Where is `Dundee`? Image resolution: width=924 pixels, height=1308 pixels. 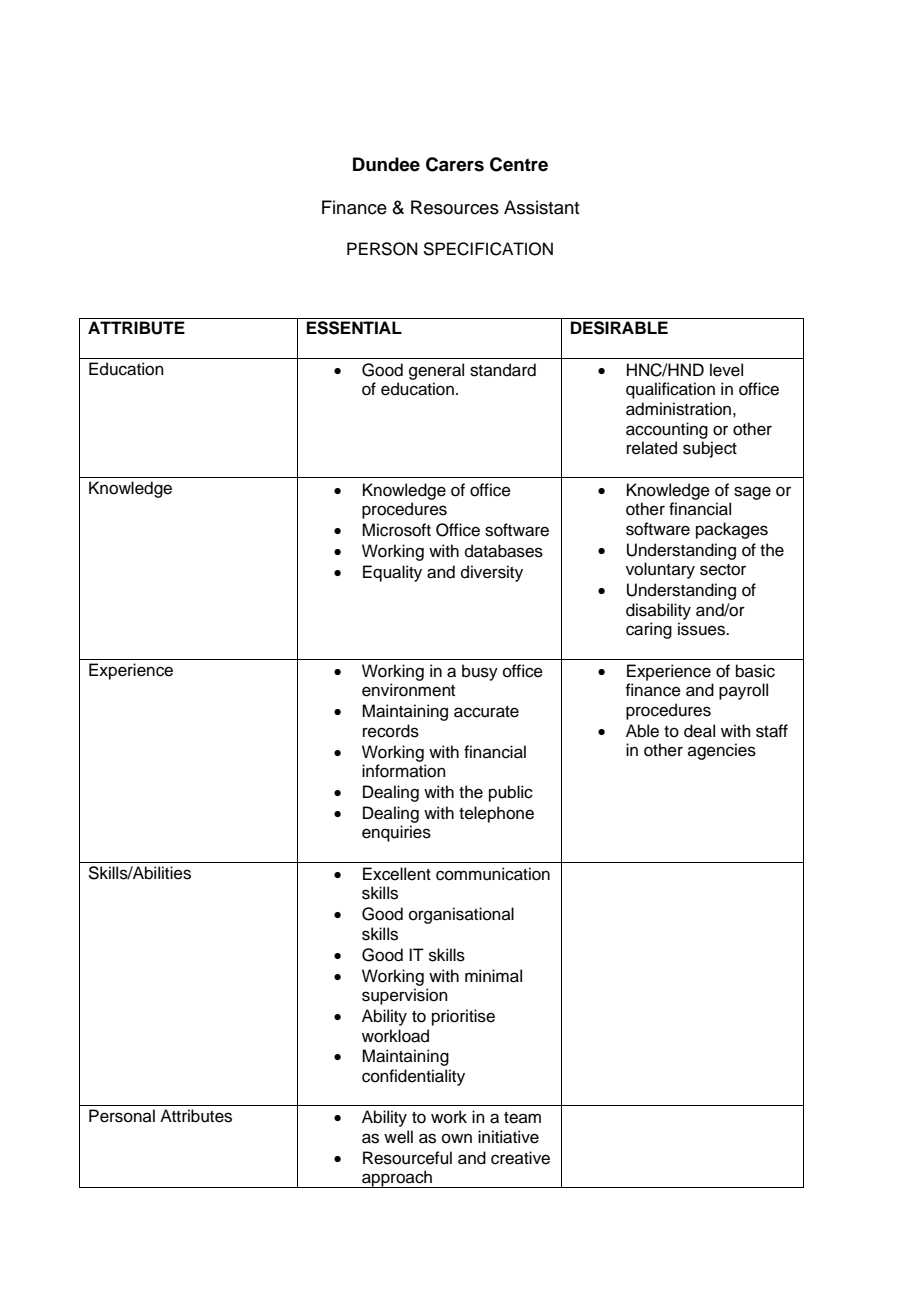
Dundee is located at coordinates (386, 164).
